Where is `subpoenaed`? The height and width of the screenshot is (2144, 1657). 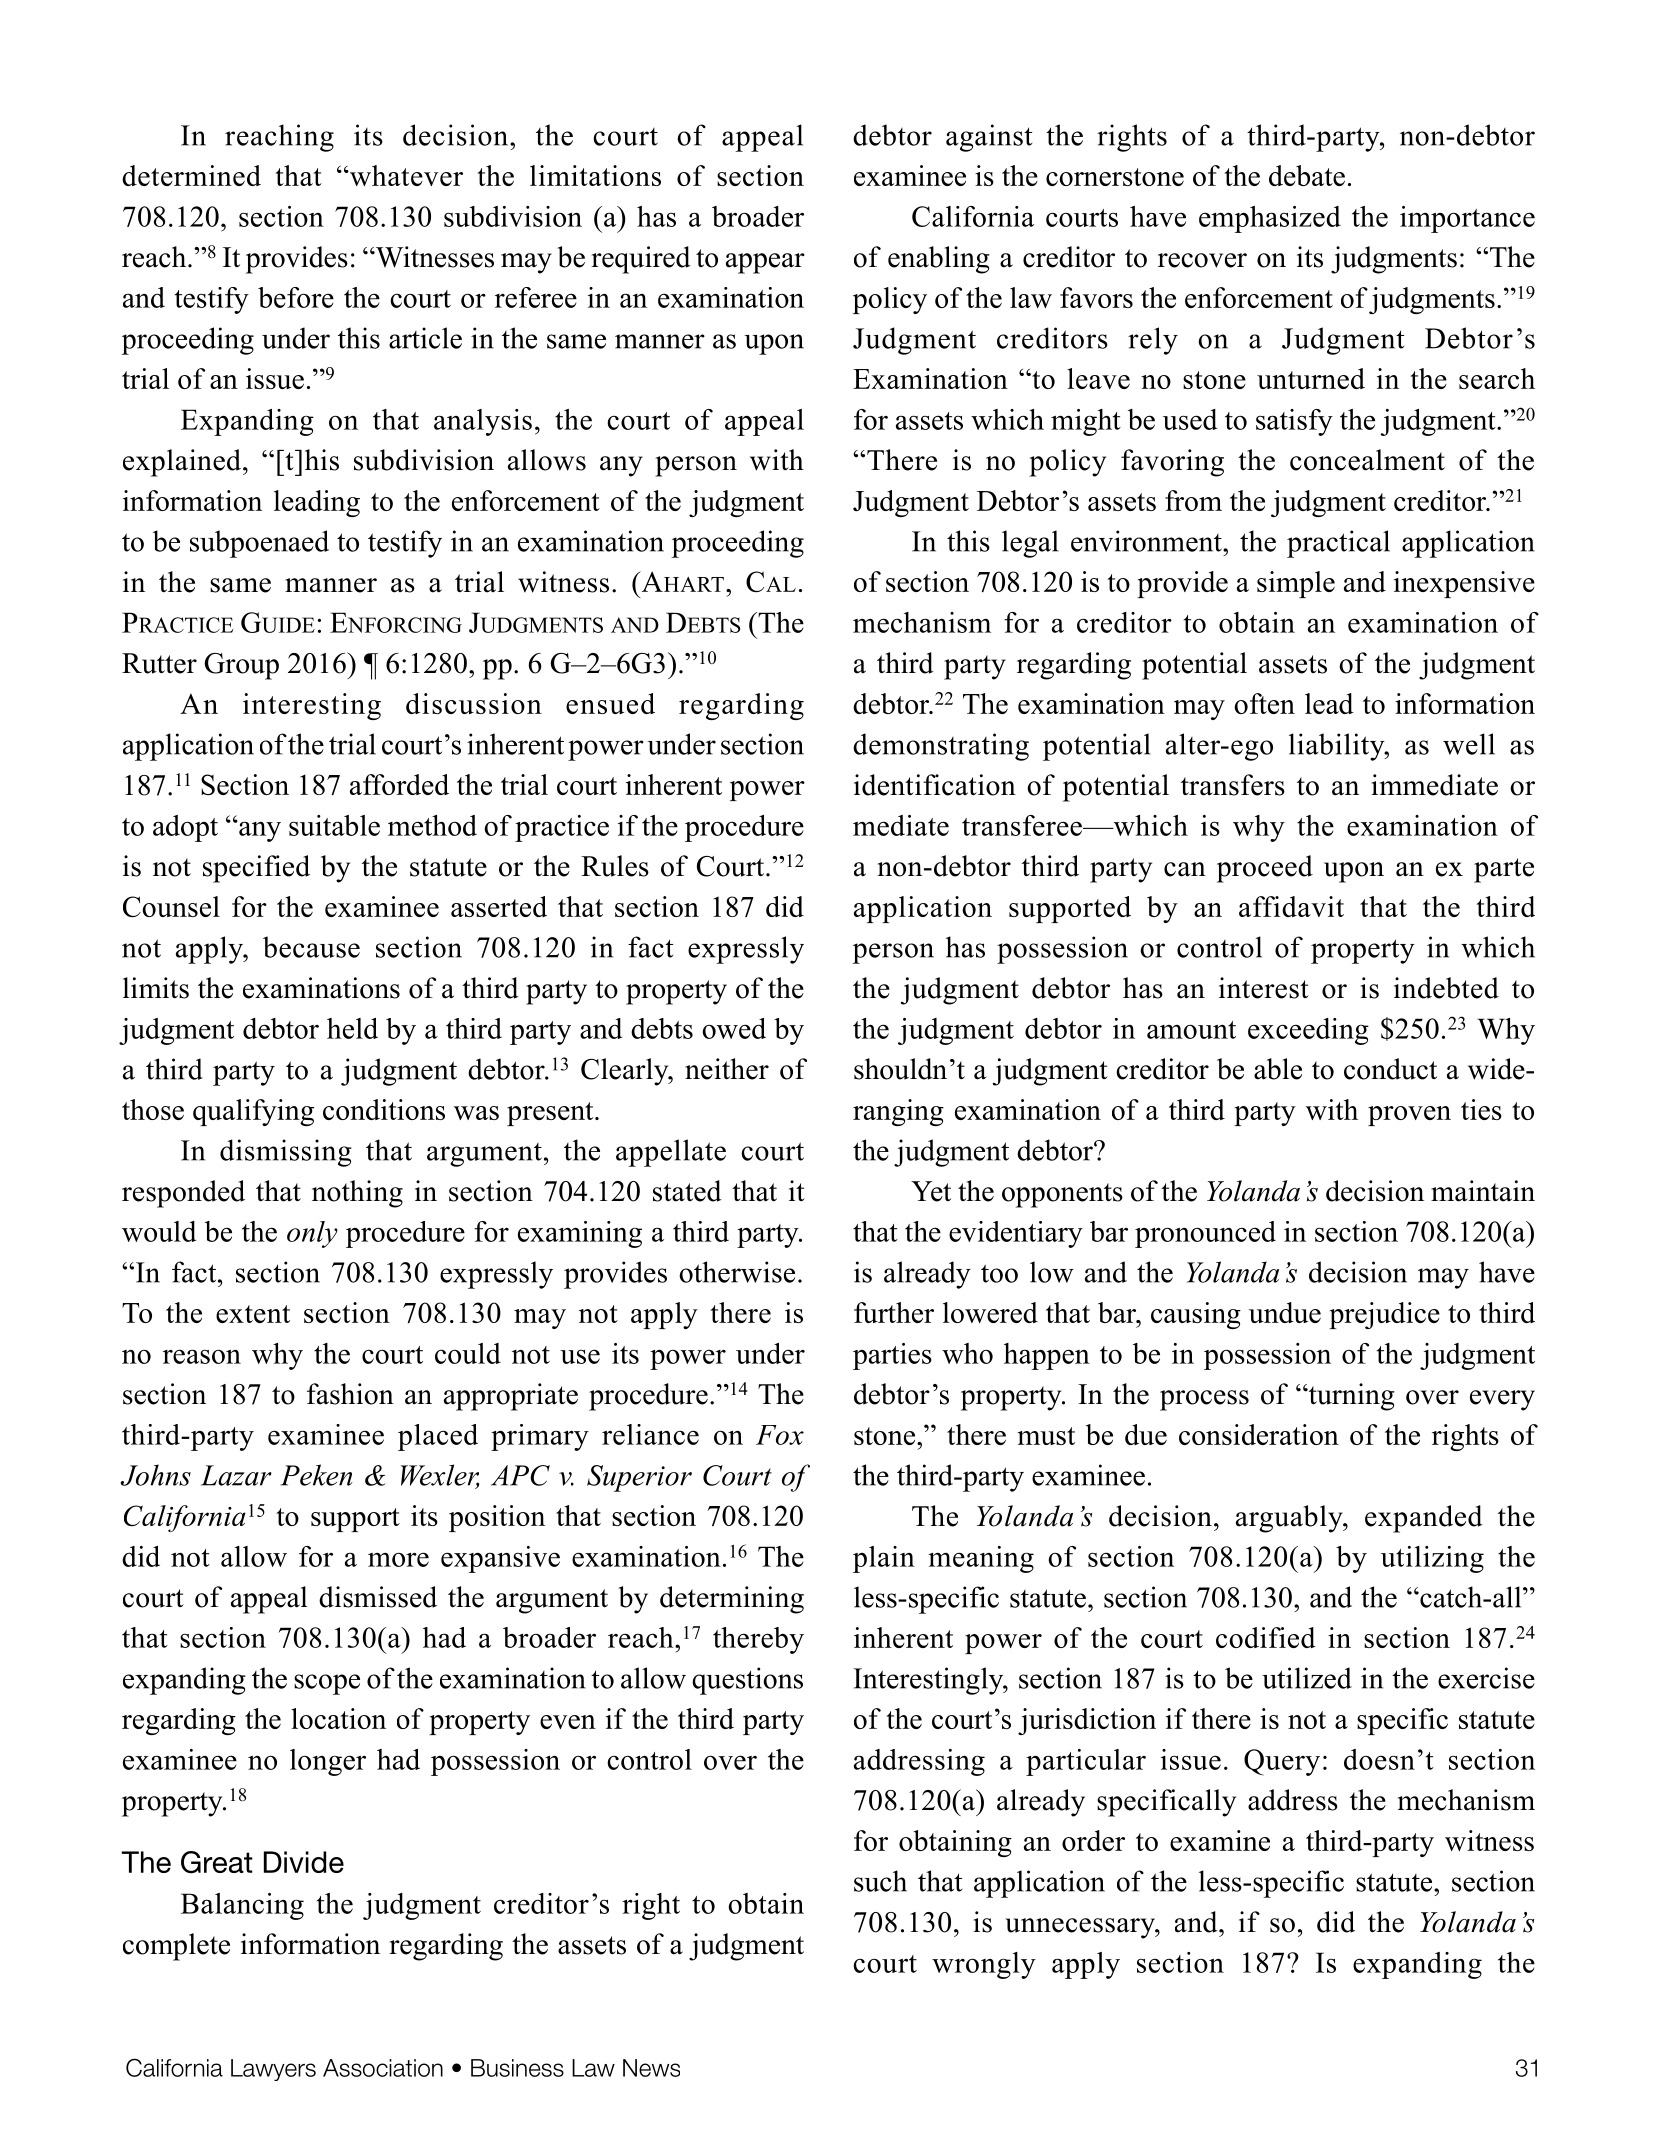
subpoenaed is located at coordinates (259, 544).
